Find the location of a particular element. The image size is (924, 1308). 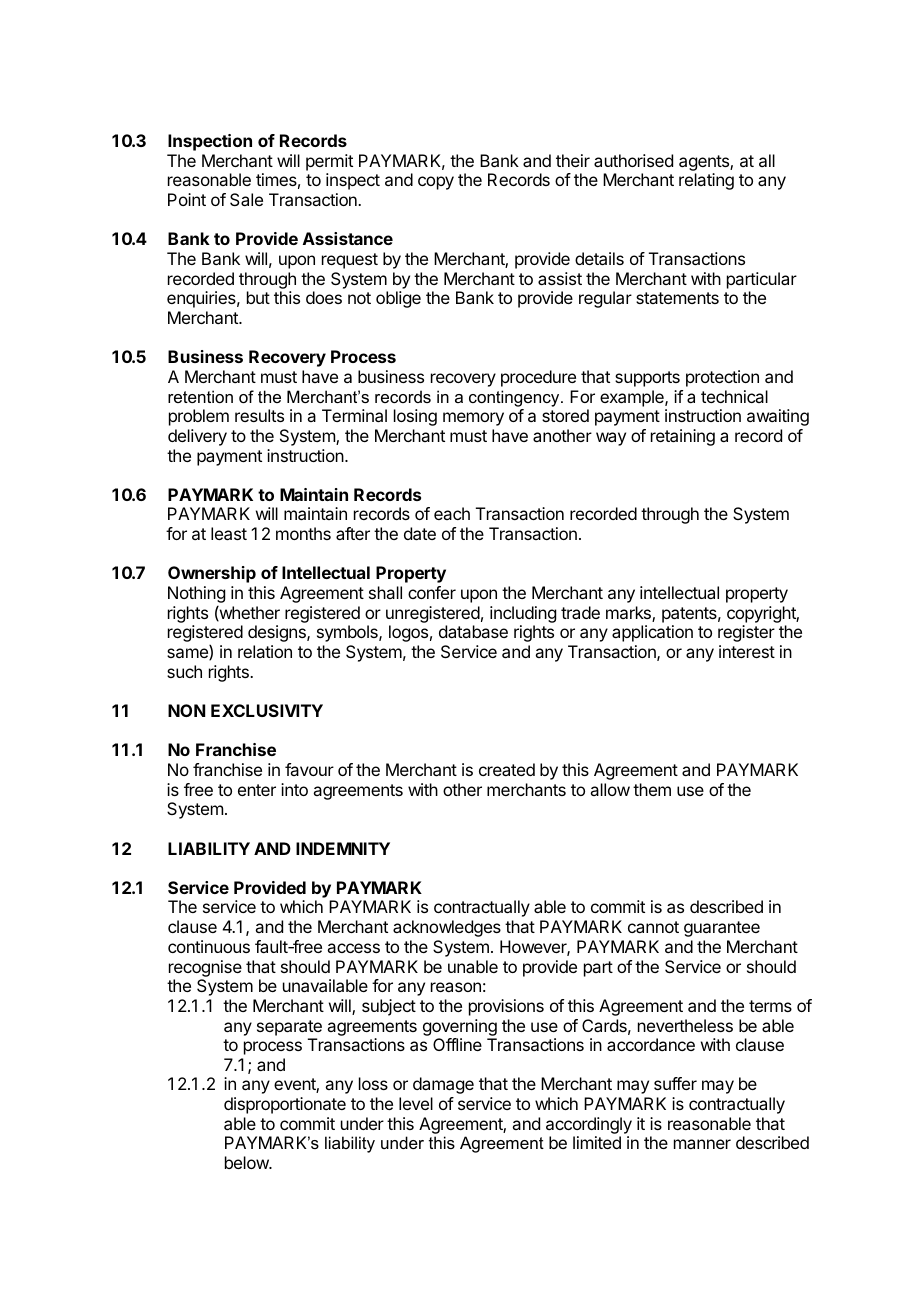

database is located at coordinates (473, 631).
